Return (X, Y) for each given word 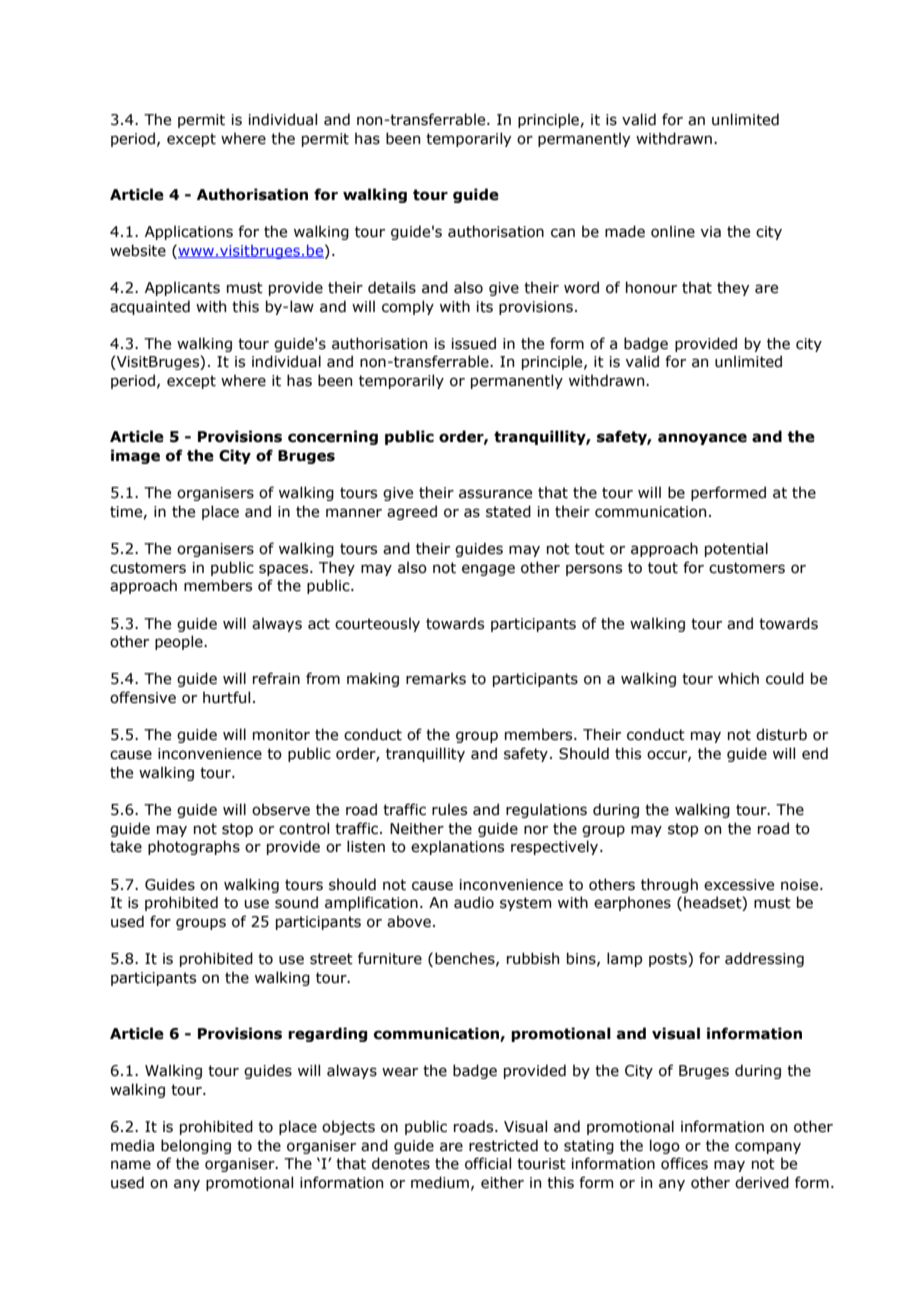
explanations (457, 847)
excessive (739, 885)
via (711, 232)
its (485, 307)
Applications (189, 232)
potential (736, 549)
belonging (196, 1146)
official (488, 1163)
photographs (194, 847)
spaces (285, 570)
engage (488, 570)
